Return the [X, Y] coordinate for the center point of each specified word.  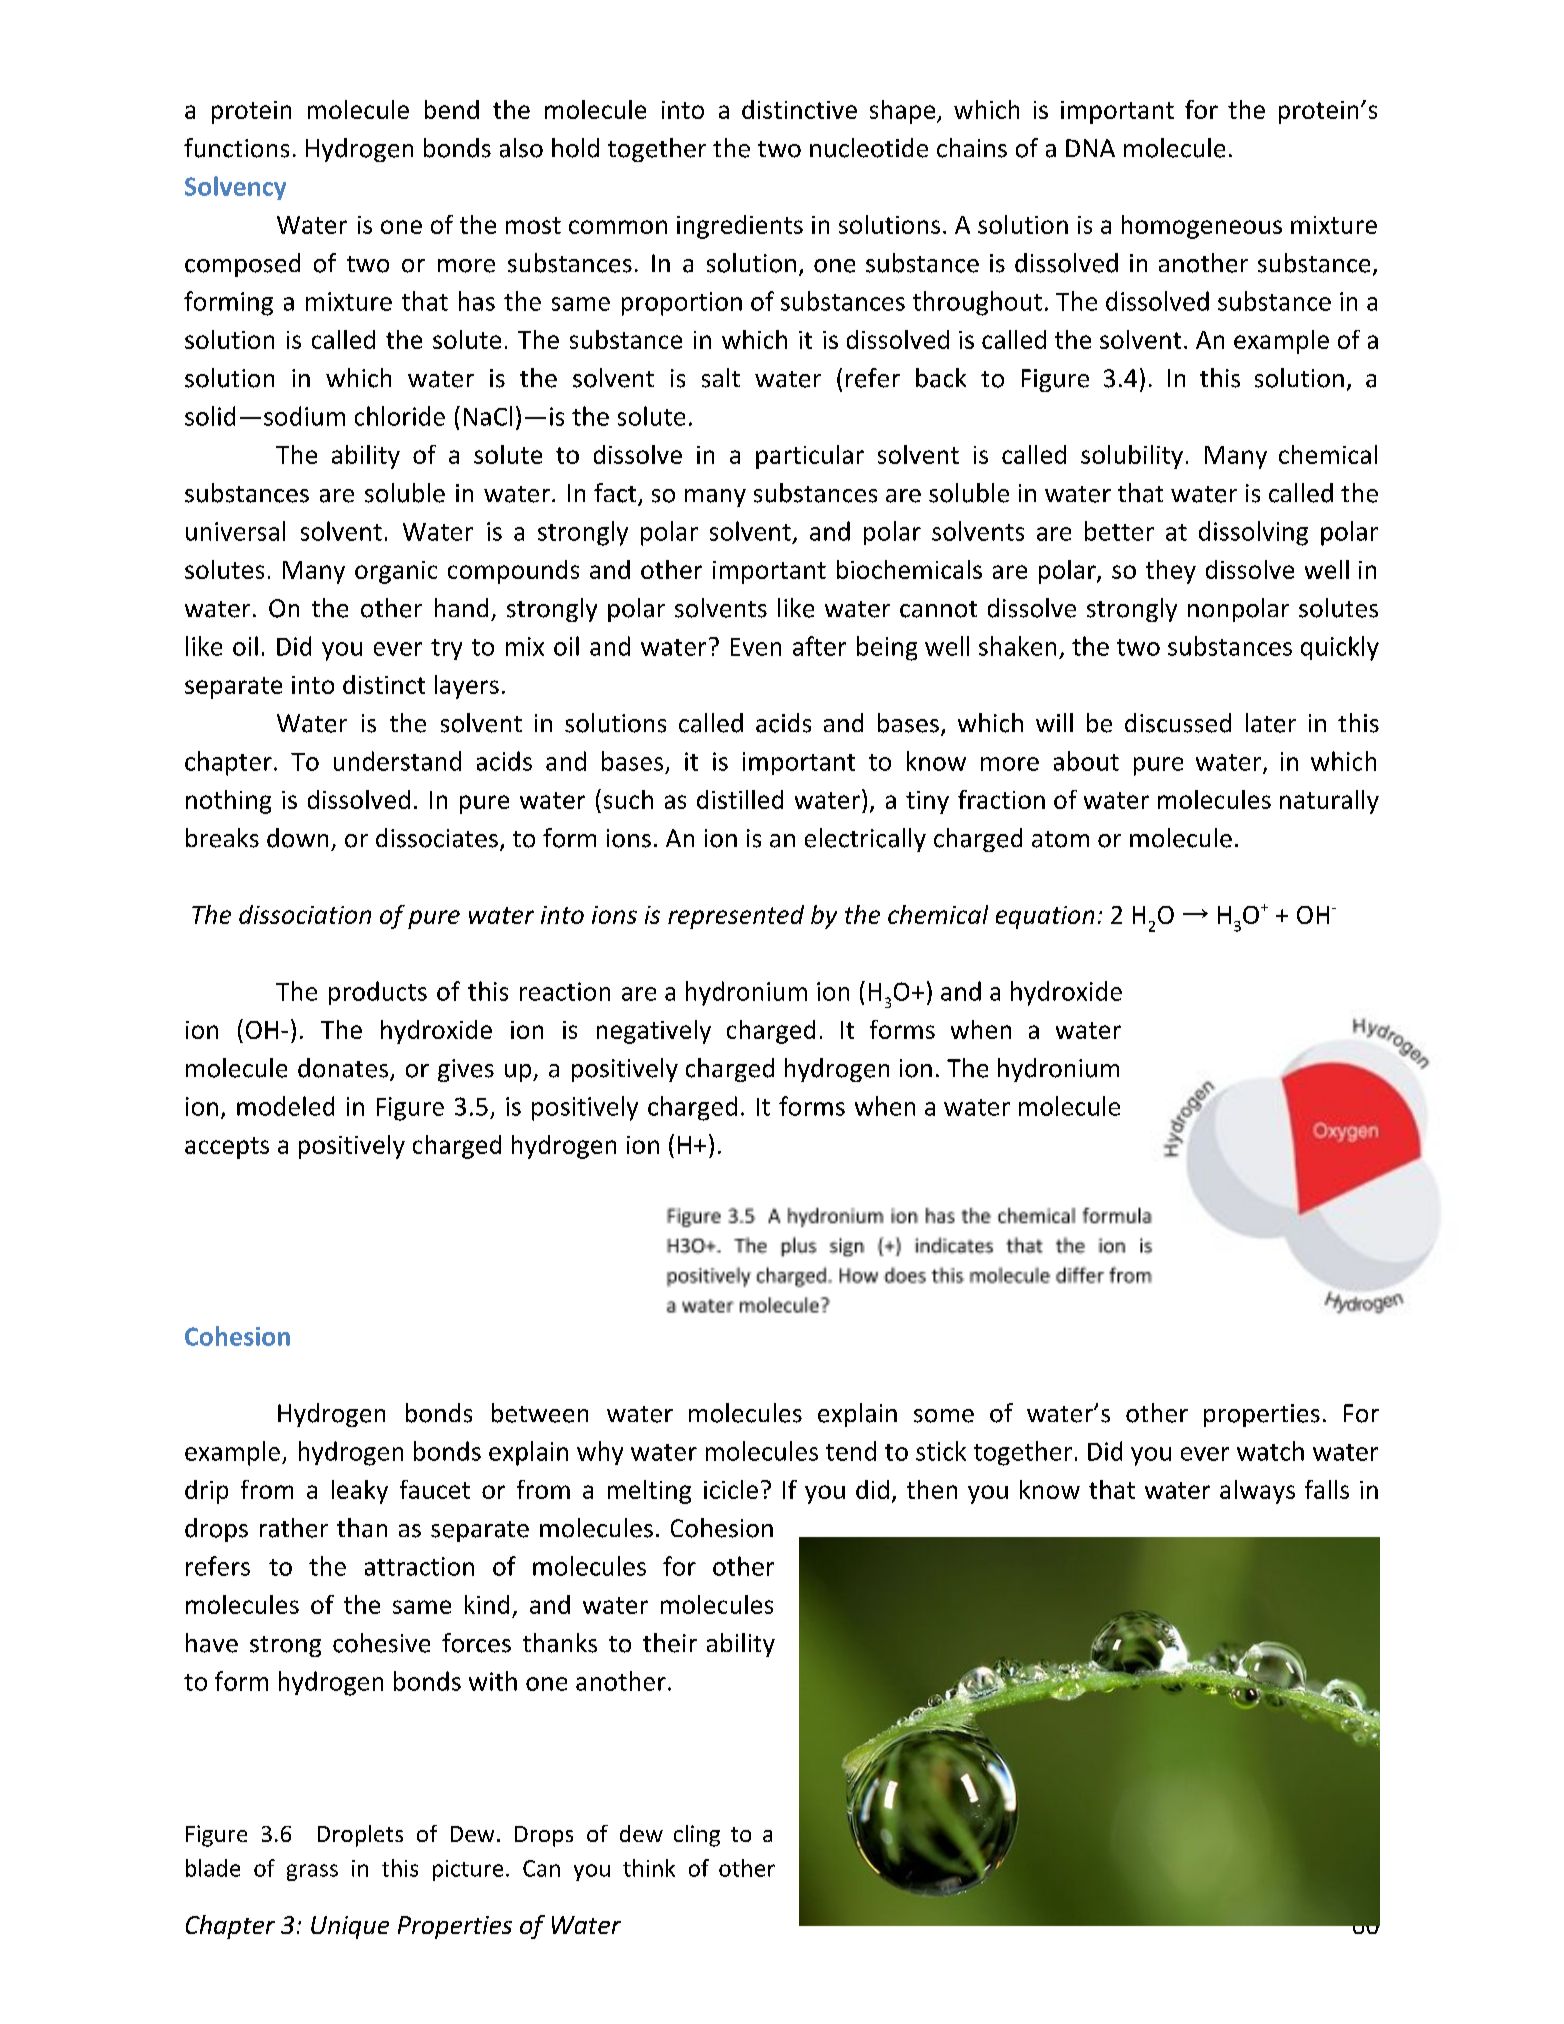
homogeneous [1202, 227]
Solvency [235, 188]
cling [697, 1836]
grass [312, 1872]
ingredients [740, 227]
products [378, 993]
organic [396, 572]
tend [851, 1451]
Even [756, 647]
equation [1045, 917]
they [1171, 572]
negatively [654, 1032]
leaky [360, 1492]
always [1257, 1492]
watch [1270, 1451]
